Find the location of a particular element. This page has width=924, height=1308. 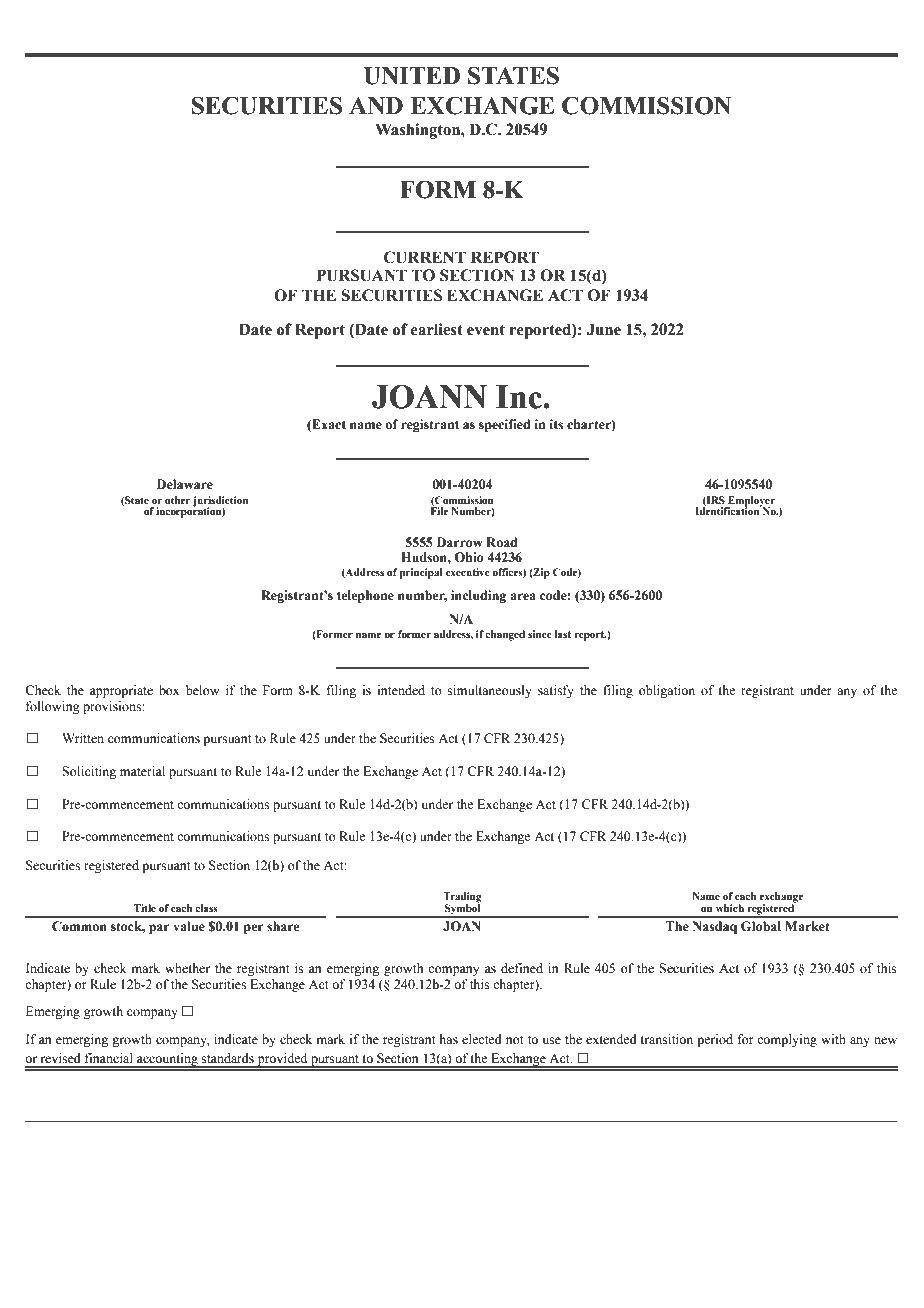

UNITED is located at coordinates (412, 76).
